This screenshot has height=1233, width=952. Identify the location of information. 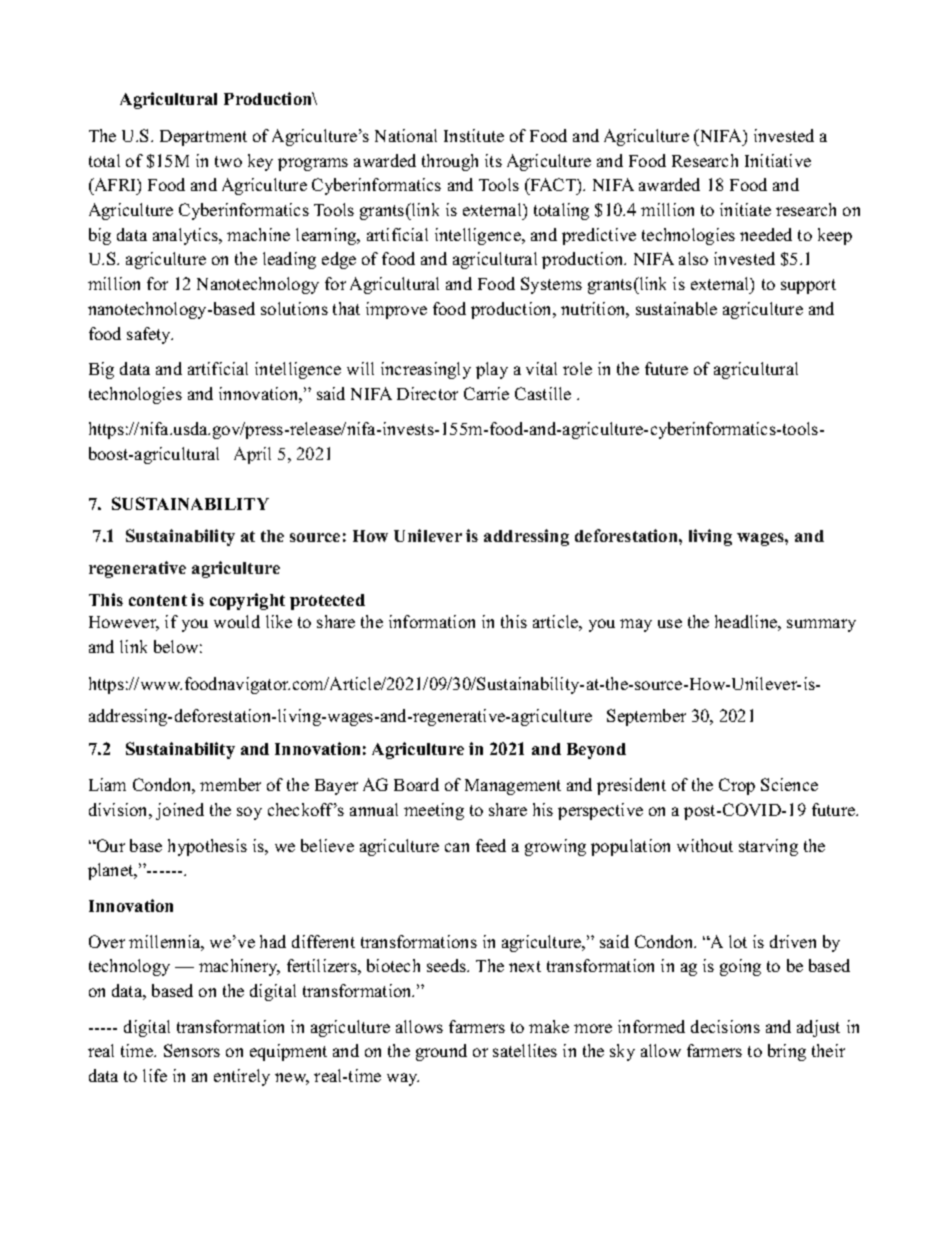
(432, 621).
